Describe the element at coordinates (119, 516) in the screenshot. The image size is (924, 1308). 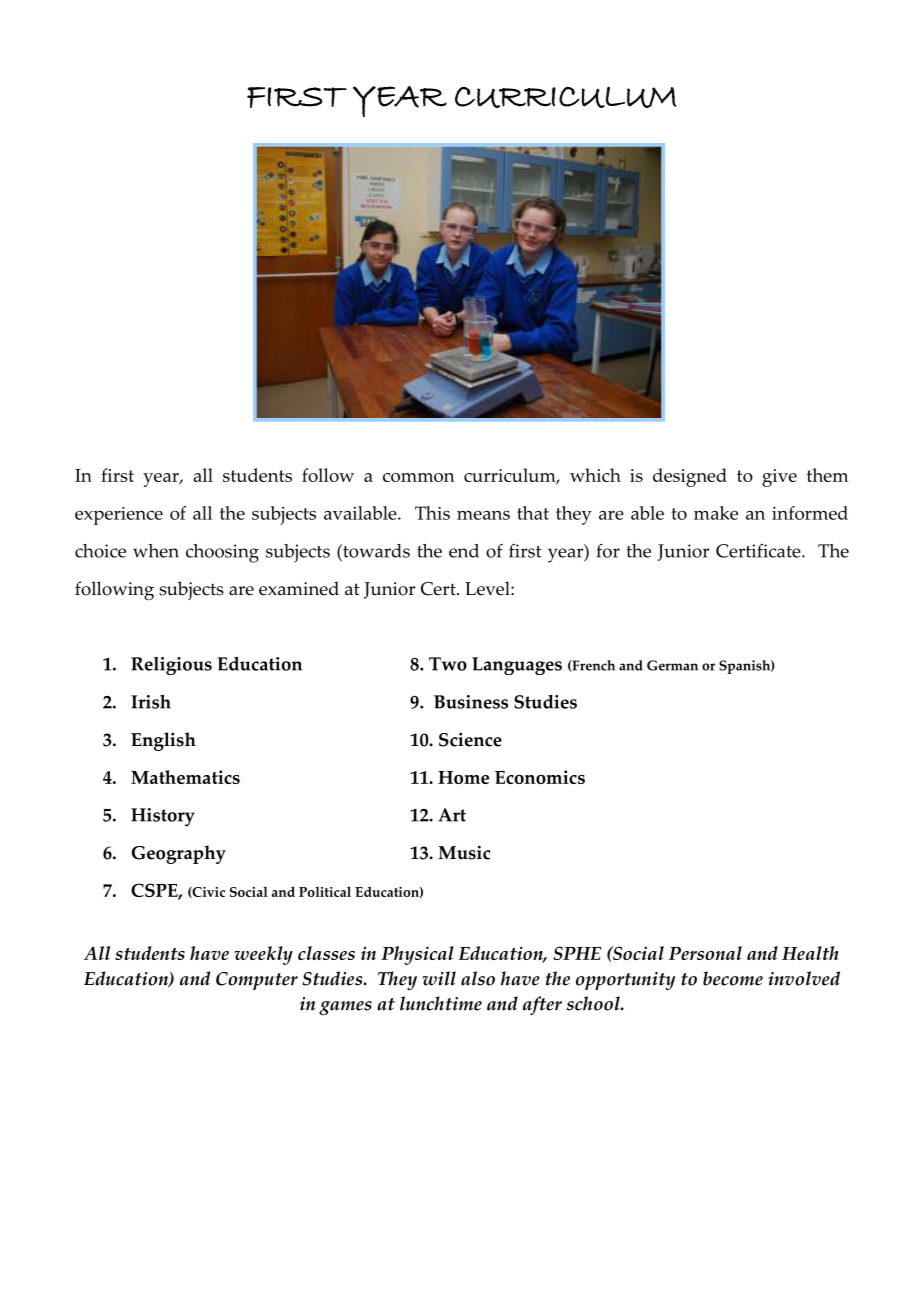
I see `experience` at that location.
